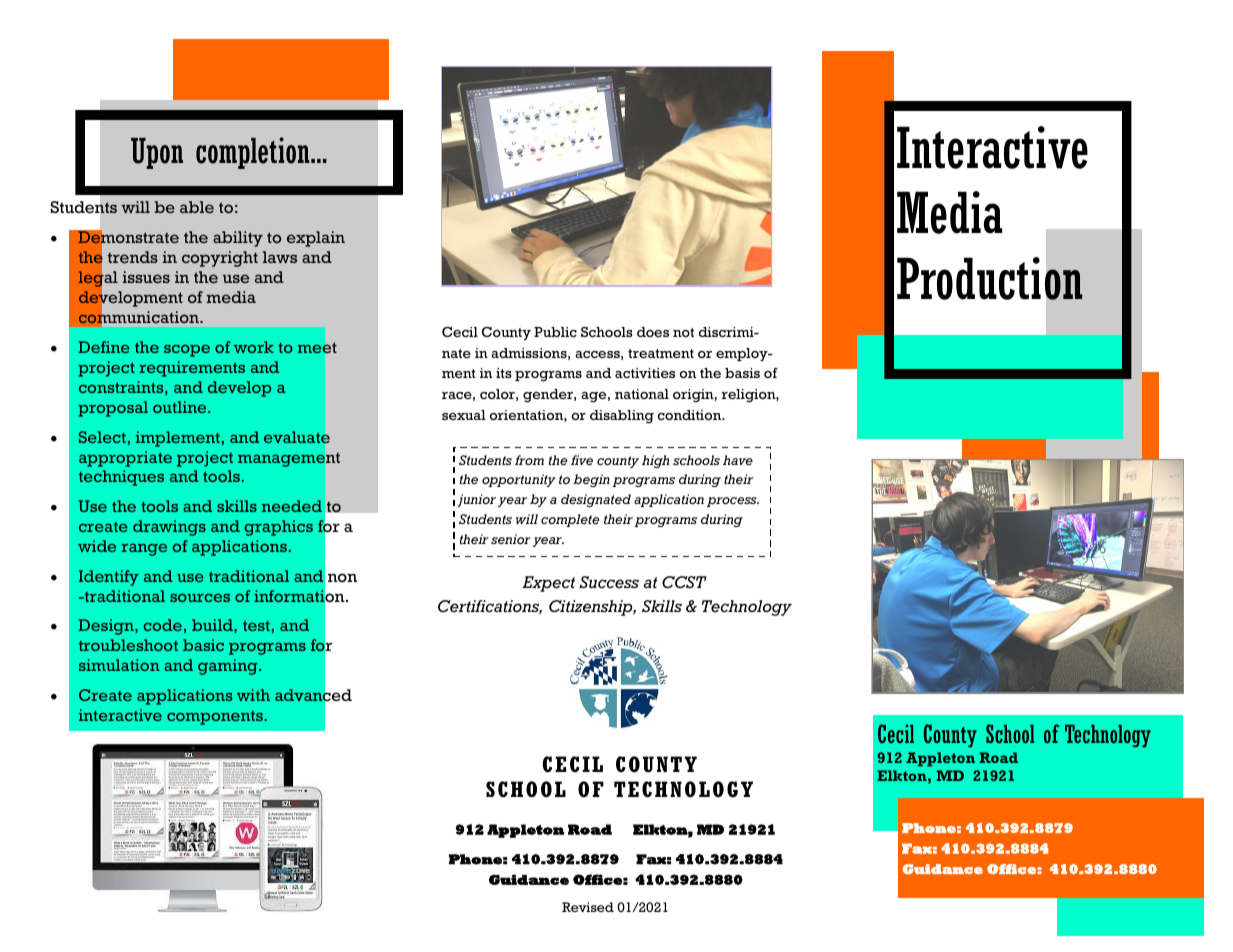  Describe the element at coordinates (653, 332) in the screenshot. I see `does` at that location.
